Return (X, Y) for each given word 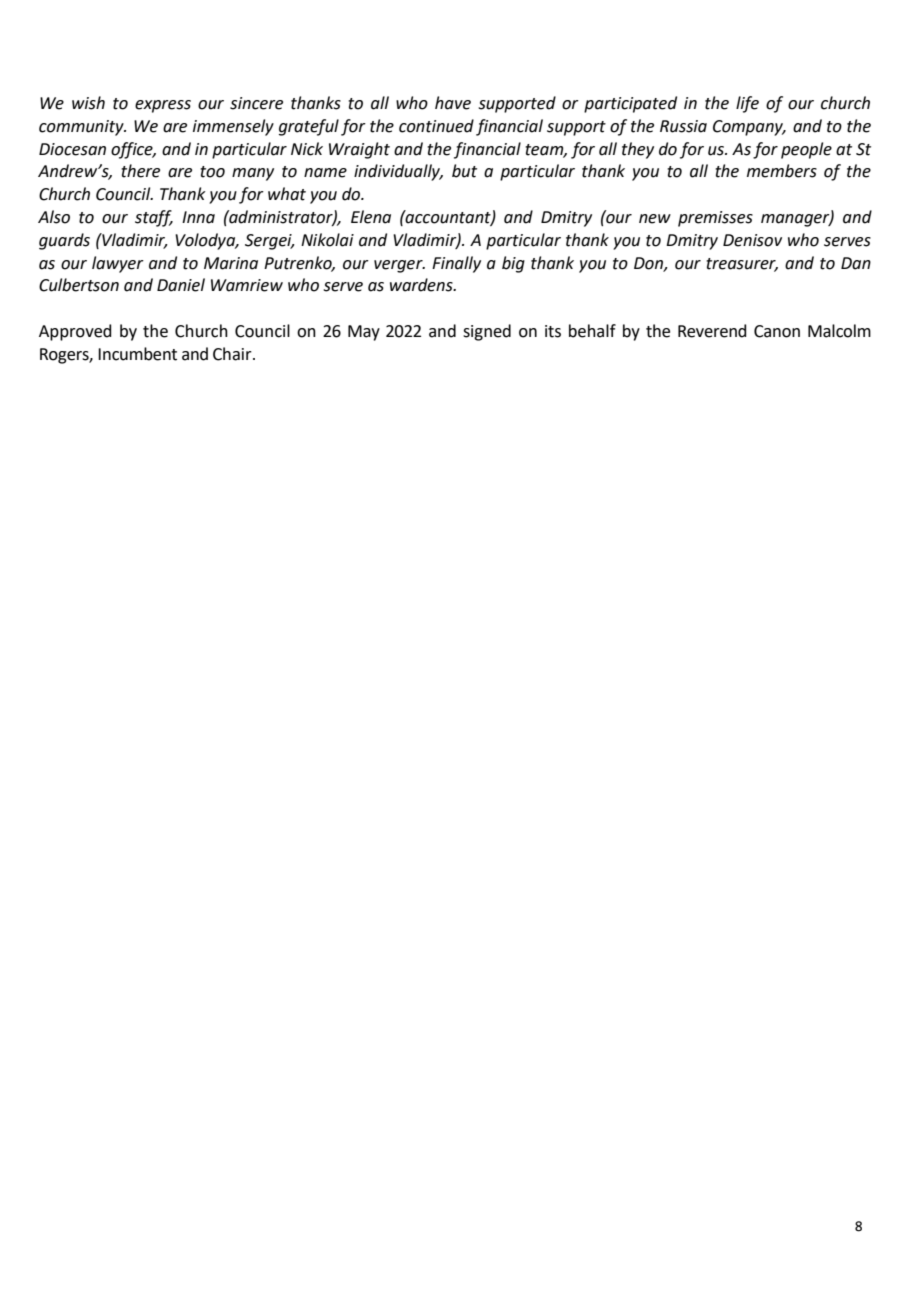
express (163, 106)
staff (154, 218)
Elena (371, 217)
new (655, 219)
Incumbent (137, 354)
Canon (777, 331)
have (453, 103)
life (747, 104)
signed (487, 332)
